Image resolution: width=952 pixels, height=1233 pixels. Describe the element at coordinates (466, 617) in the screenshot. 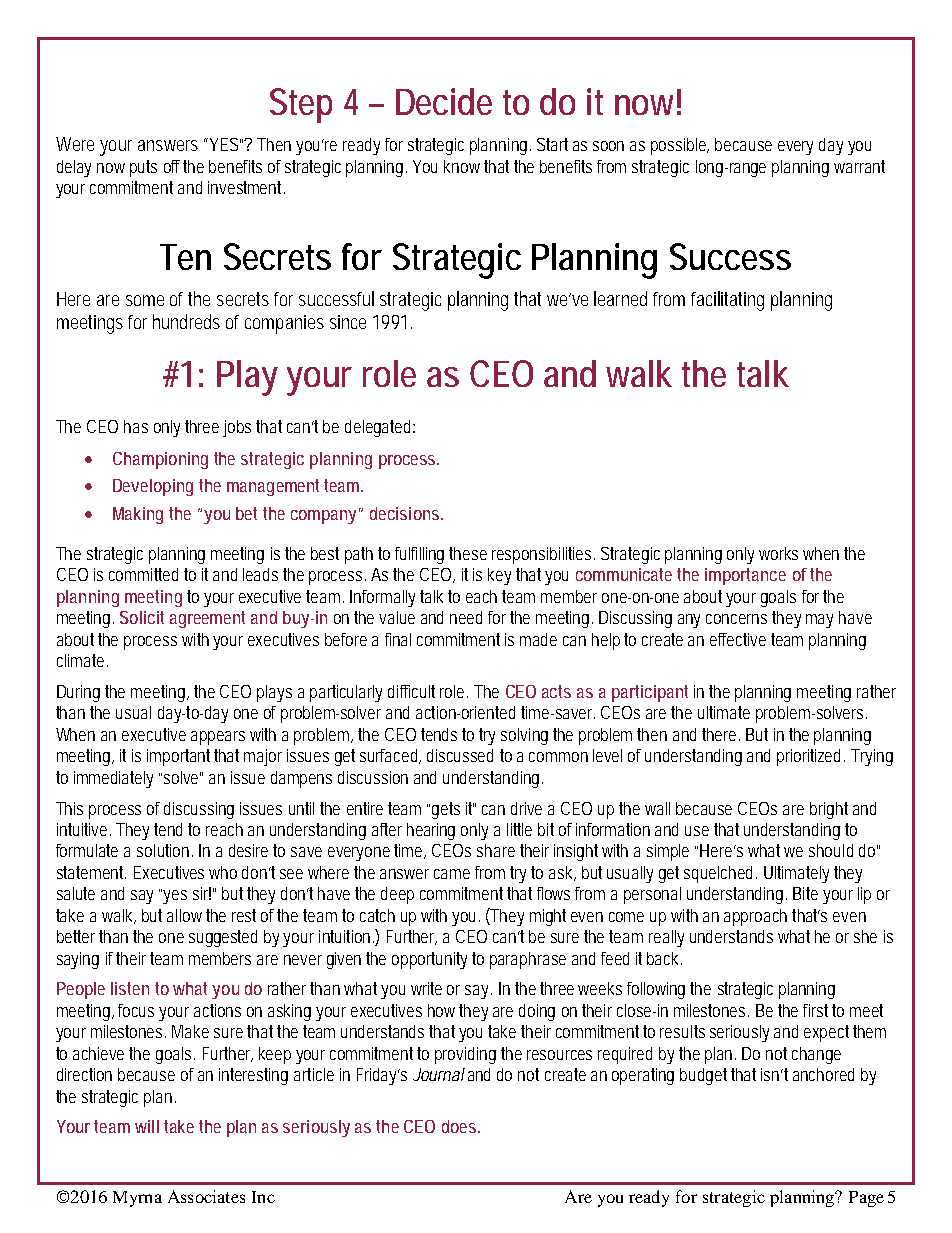

I see `need` at that location.
